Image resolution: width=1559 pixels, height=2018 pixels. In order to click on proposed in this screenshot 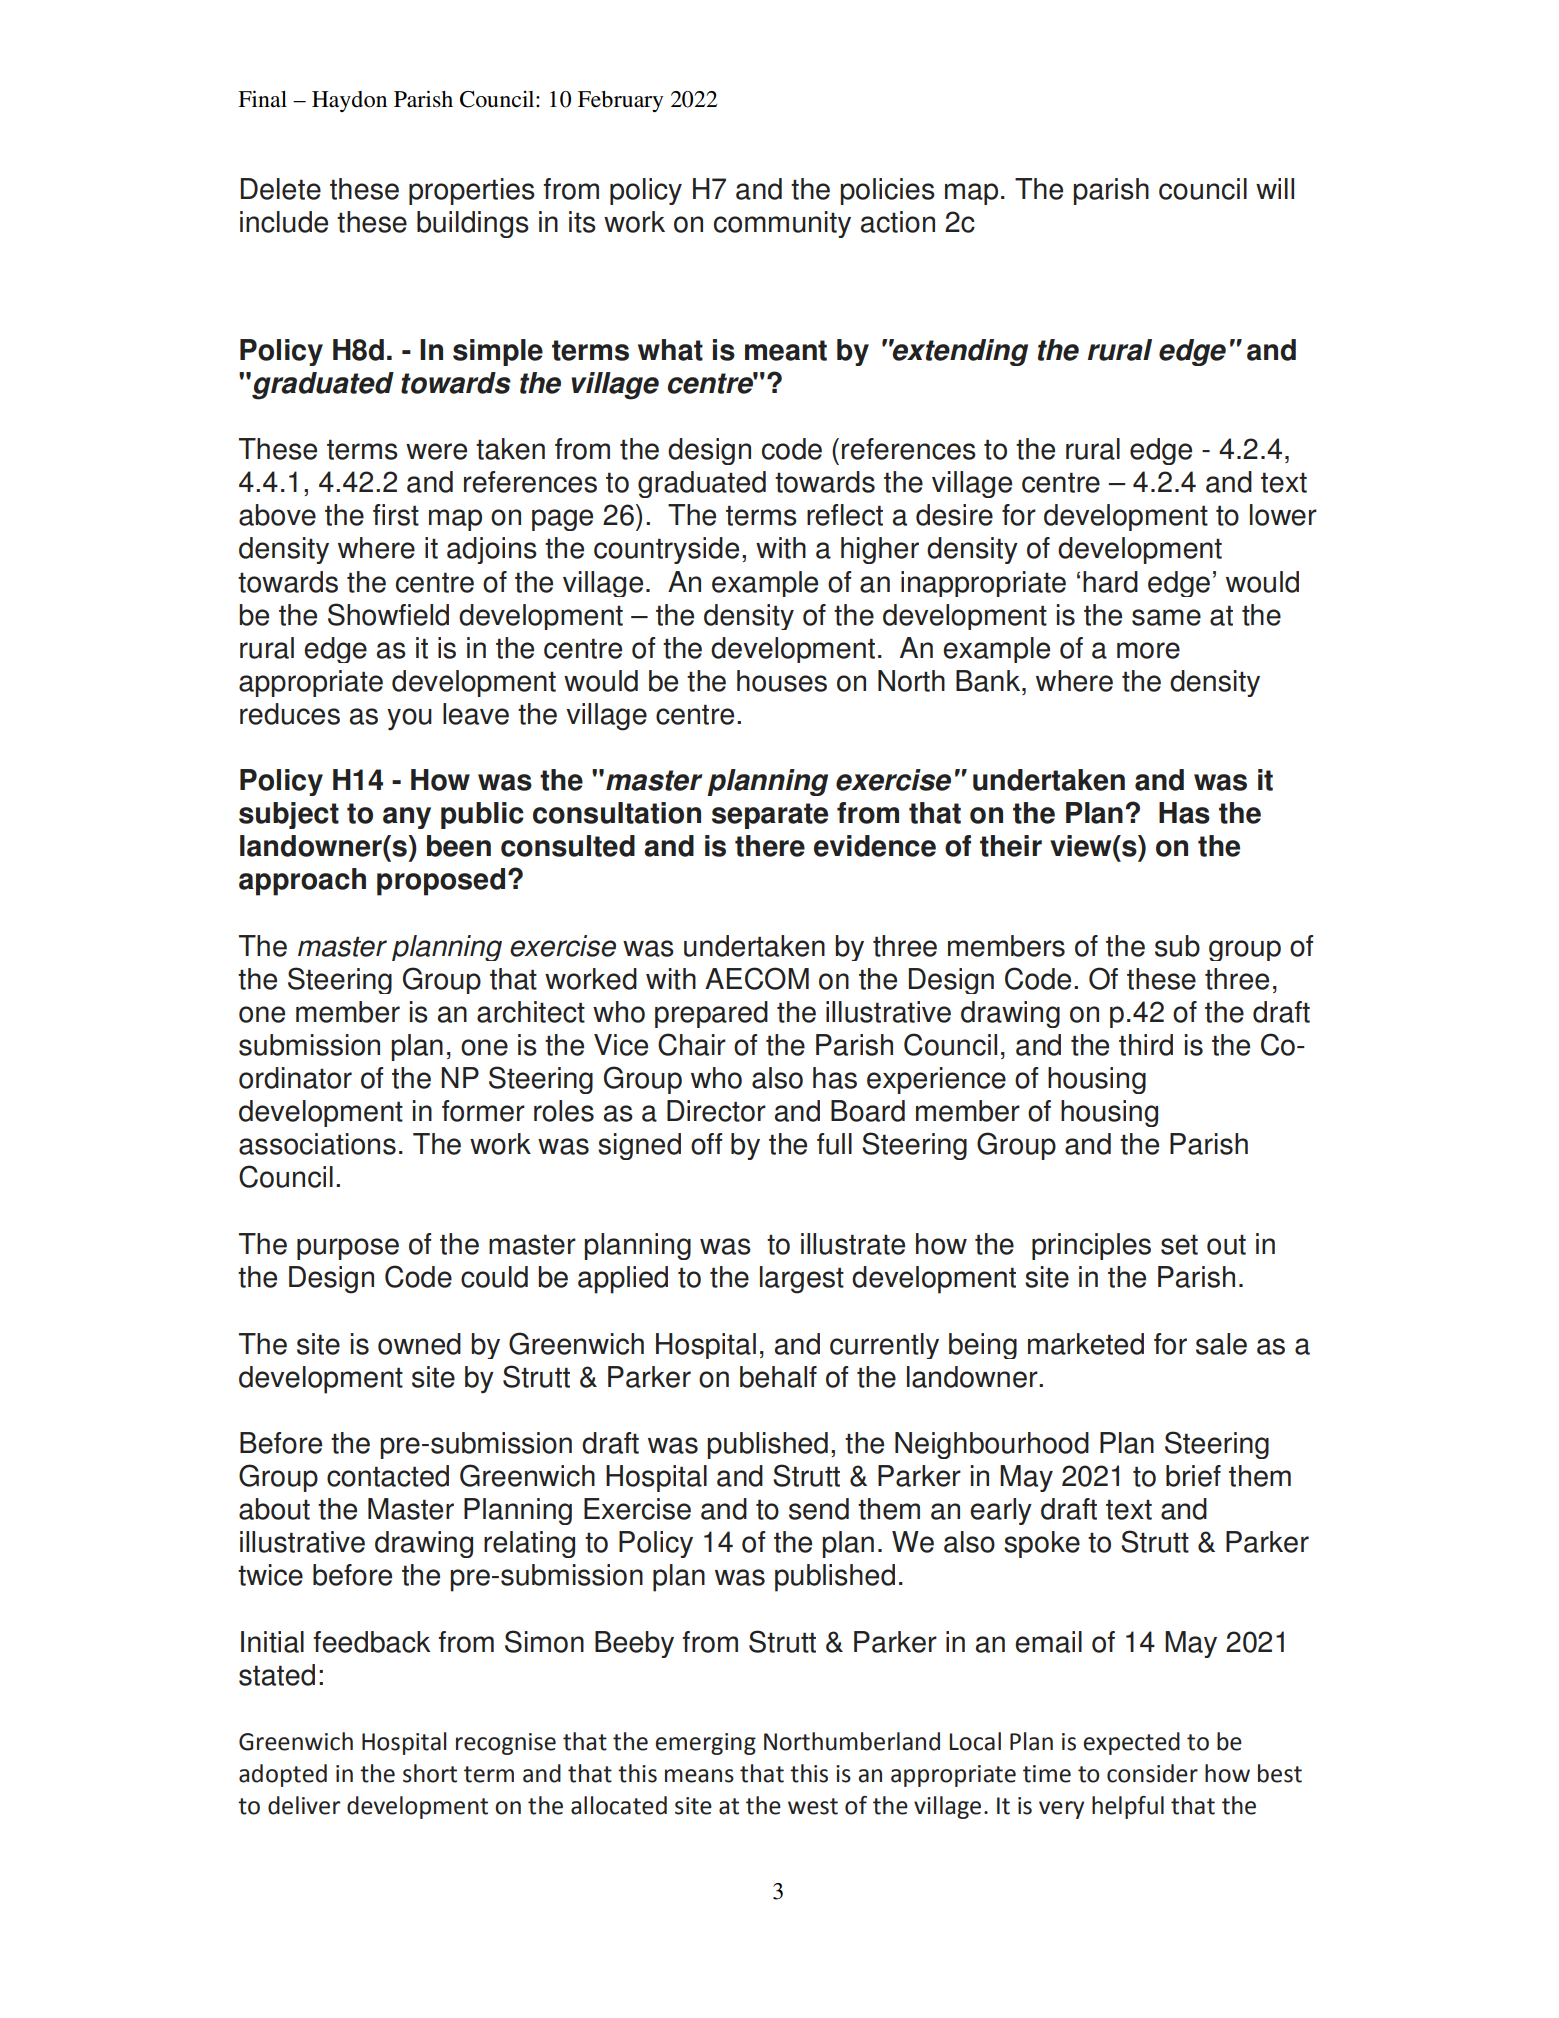, I will do `click(441, 882)`.
